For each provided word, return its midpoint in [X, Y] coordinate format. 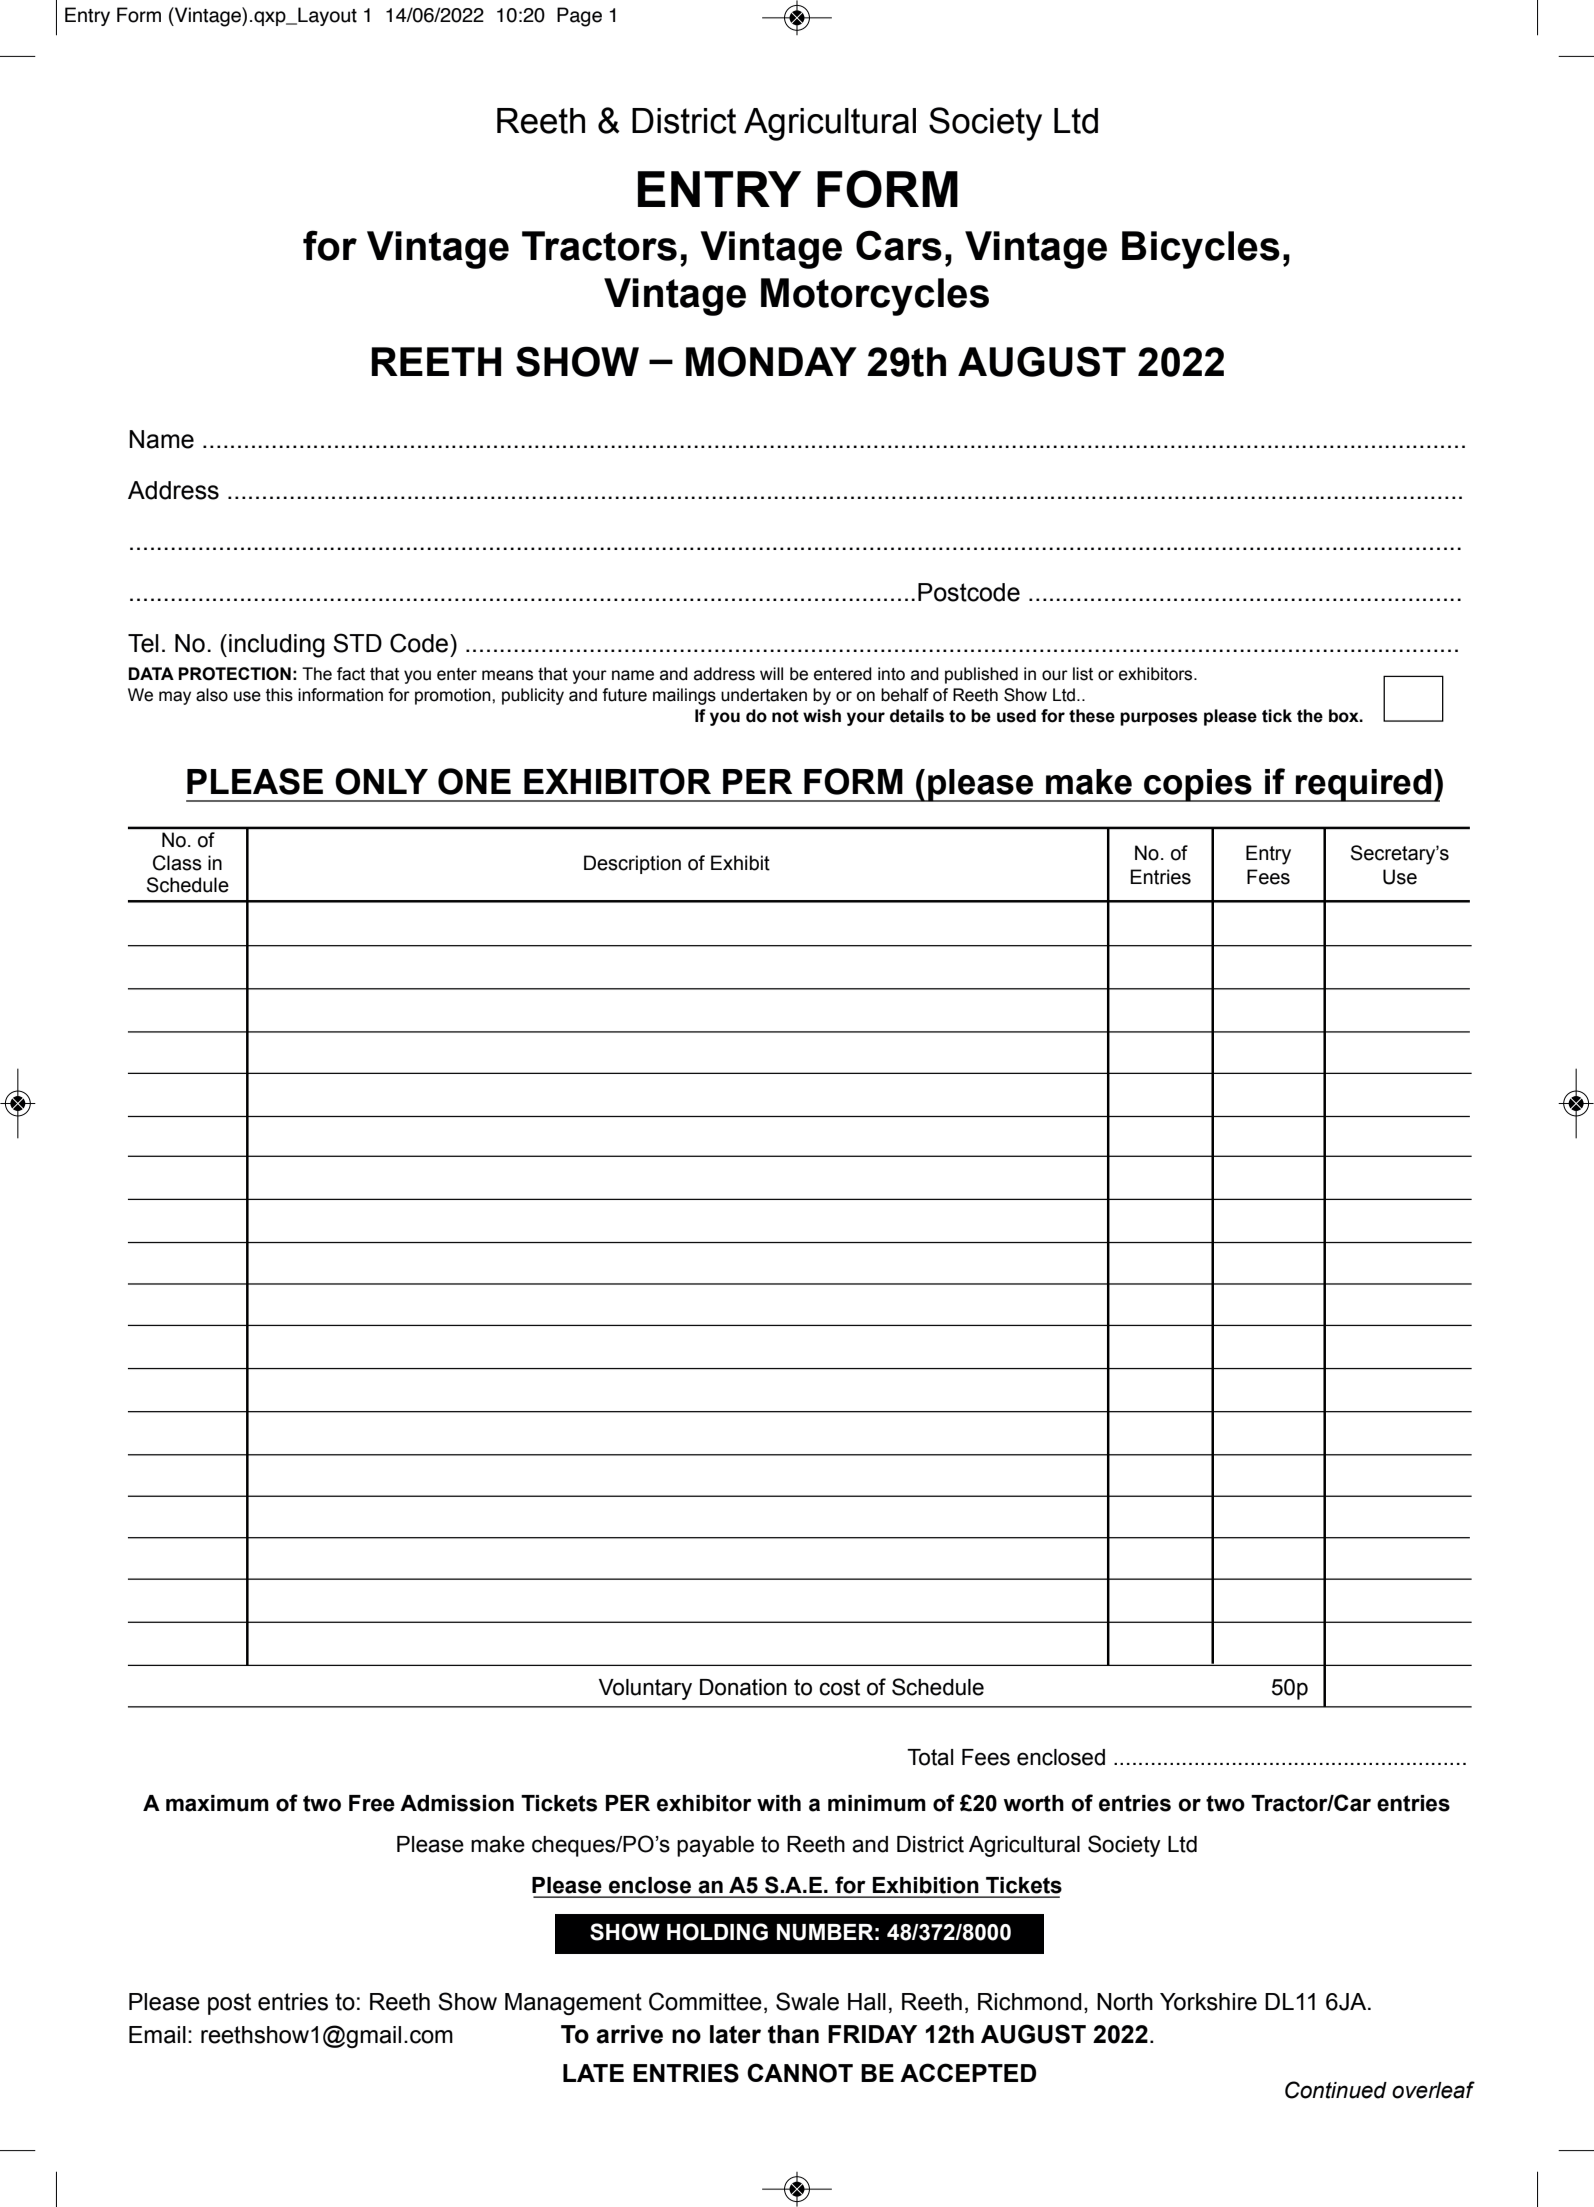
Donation [743, 1687]
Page [579, 17]
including [277, 646]
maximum [217, 1803]
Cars [899, 245]
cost [839, 1687]
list [1083, 674]
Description [632, 864]
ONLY [381, 781]
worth [1034, 1803]
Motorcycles [875, 297]
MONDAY [771, 361]
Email [157, 2035]
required [1364, 785]
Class [177, 863]
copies [1198, 785]
